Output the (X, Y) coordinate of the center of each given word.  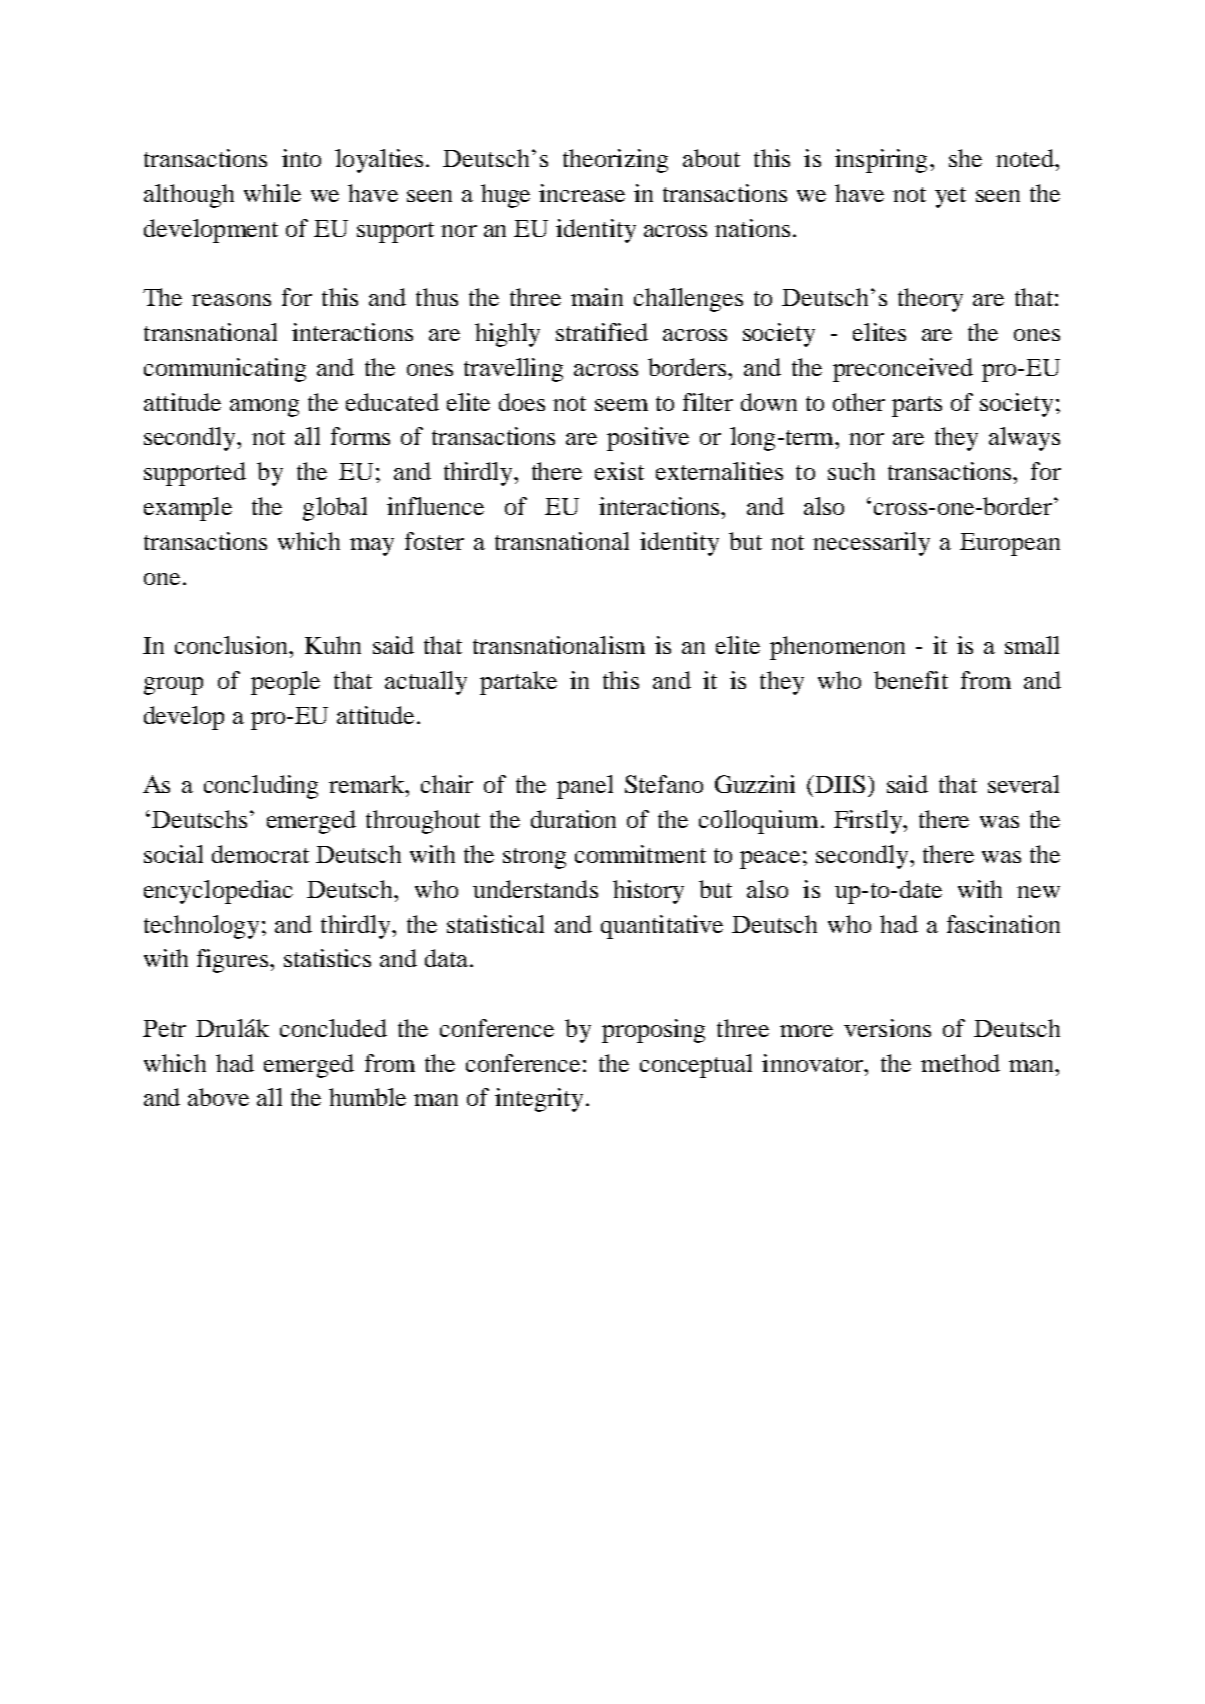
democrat (260, 854)
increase (582, 193)
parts (917, 406)
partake (518, 683)
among (264, 408)
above (218, 1097)
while (272, 193)
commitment (640, 854)
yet (950, 197)
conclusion (232, 645)
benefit (911, 680)
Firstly (869, 822)
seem (621, 405)
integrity (539, 1100)
